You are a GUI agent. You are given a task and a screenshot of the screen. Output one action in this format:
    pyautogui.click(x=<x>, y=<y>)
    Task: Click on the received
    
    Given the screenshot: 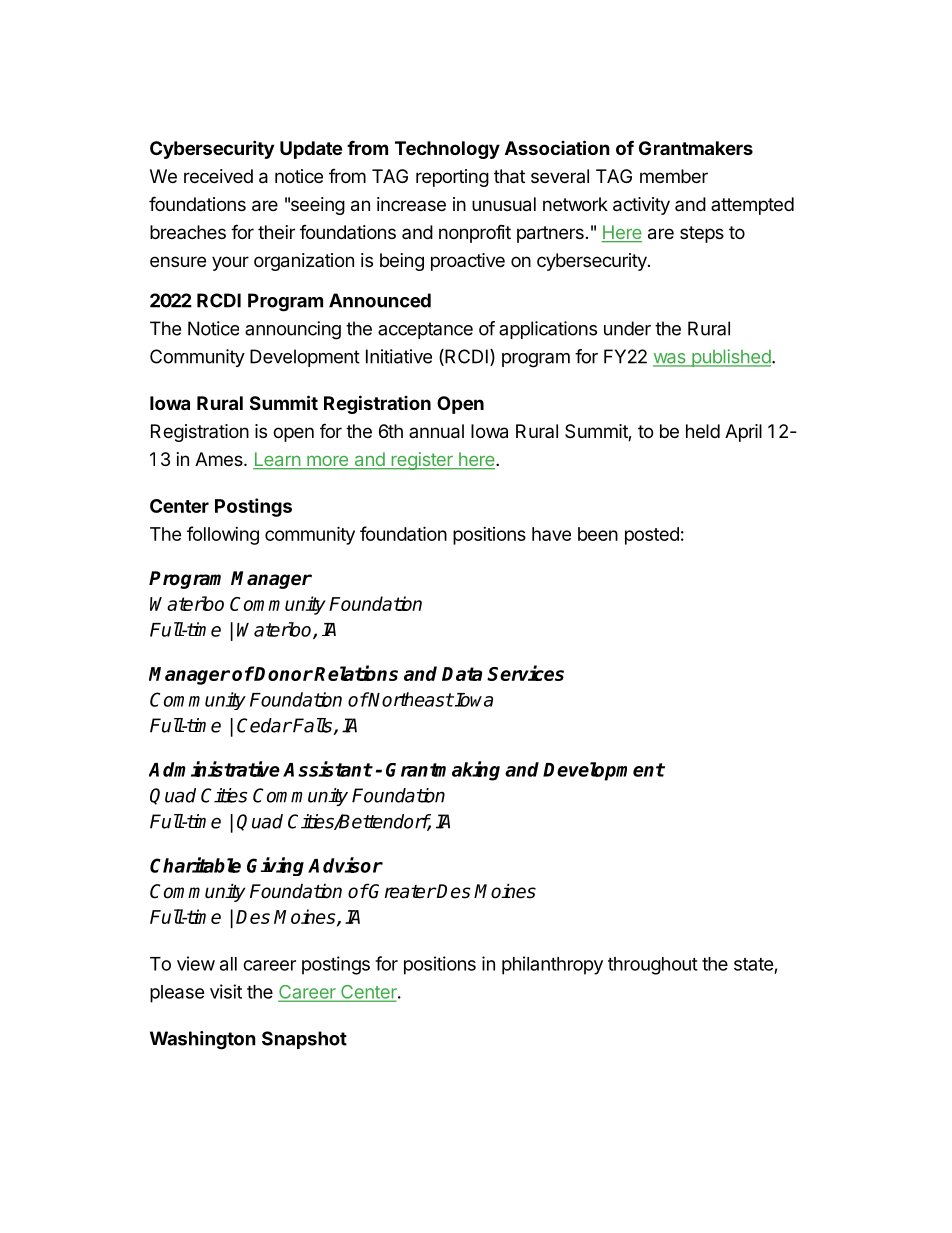 What is the action you would take?
    pyautogui.click(x=218, y=176)
